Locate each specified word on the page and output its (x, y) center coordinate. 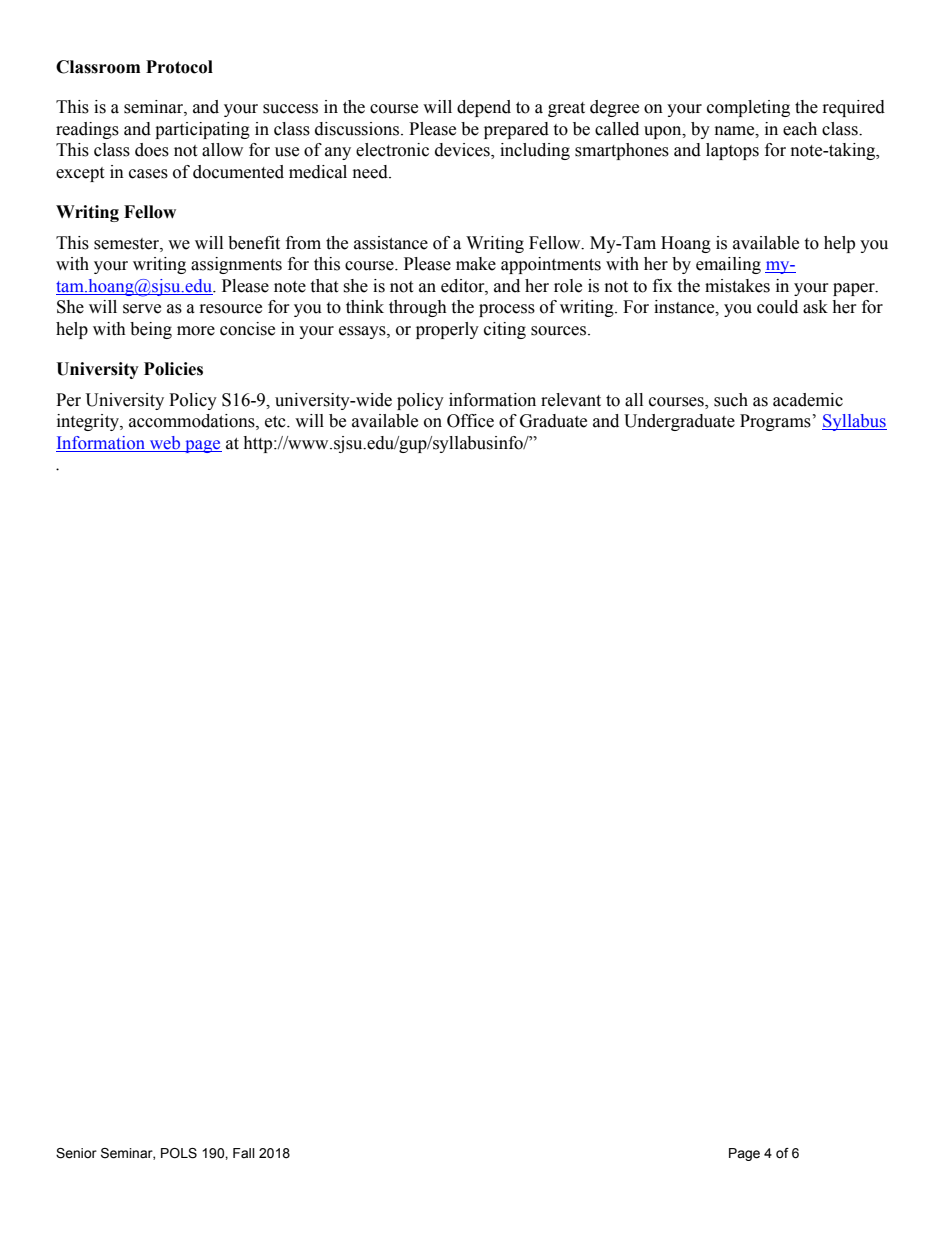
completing (748, 108)
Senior (76, 1153)
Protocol (179, 67)
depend (484, 108)
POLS (179, 1153)
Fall (244, 1153)
